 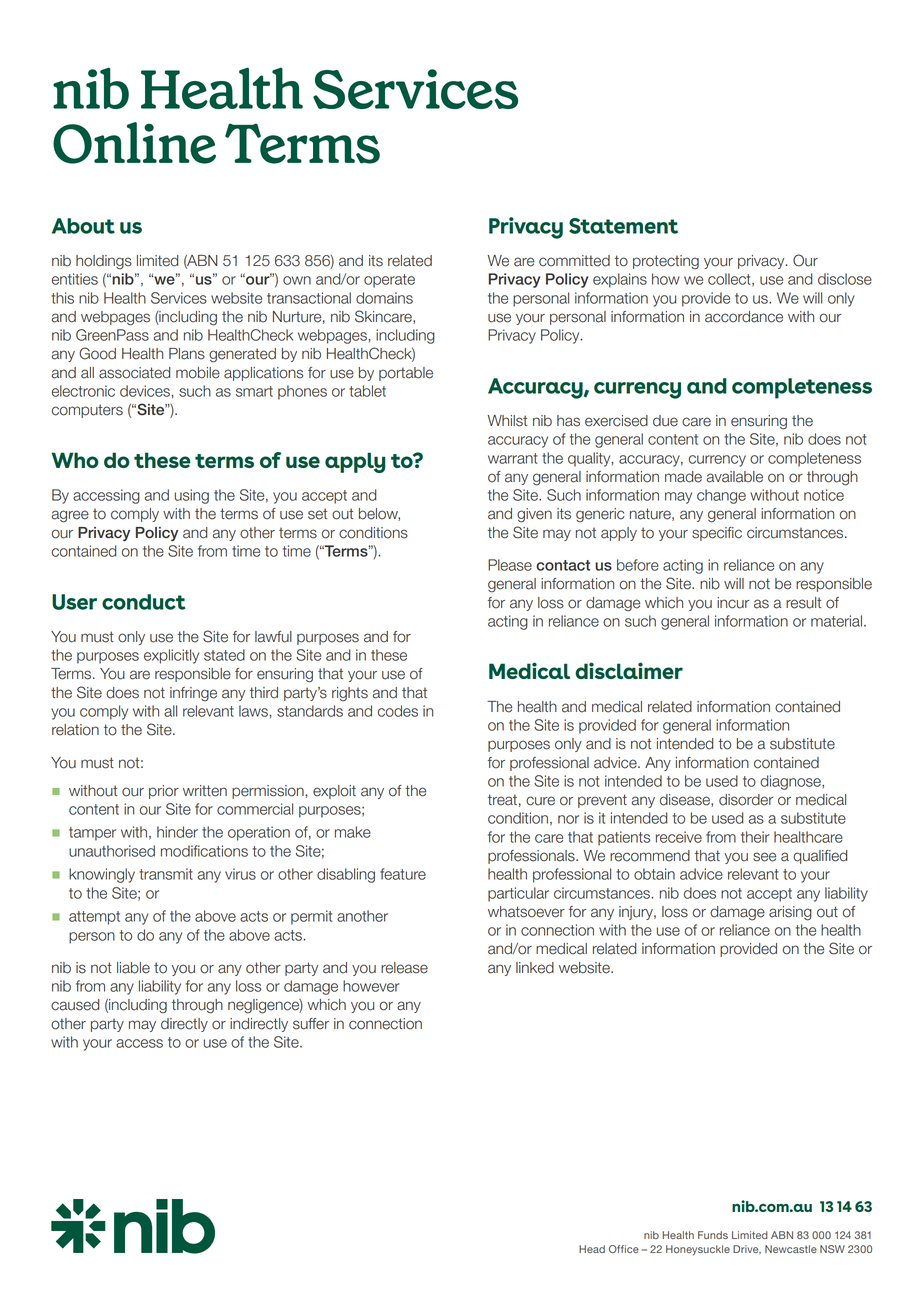 What do you see at coordinates (713, 1235) in the page?
I see `Funds` at bounding box center [713, 1235].
